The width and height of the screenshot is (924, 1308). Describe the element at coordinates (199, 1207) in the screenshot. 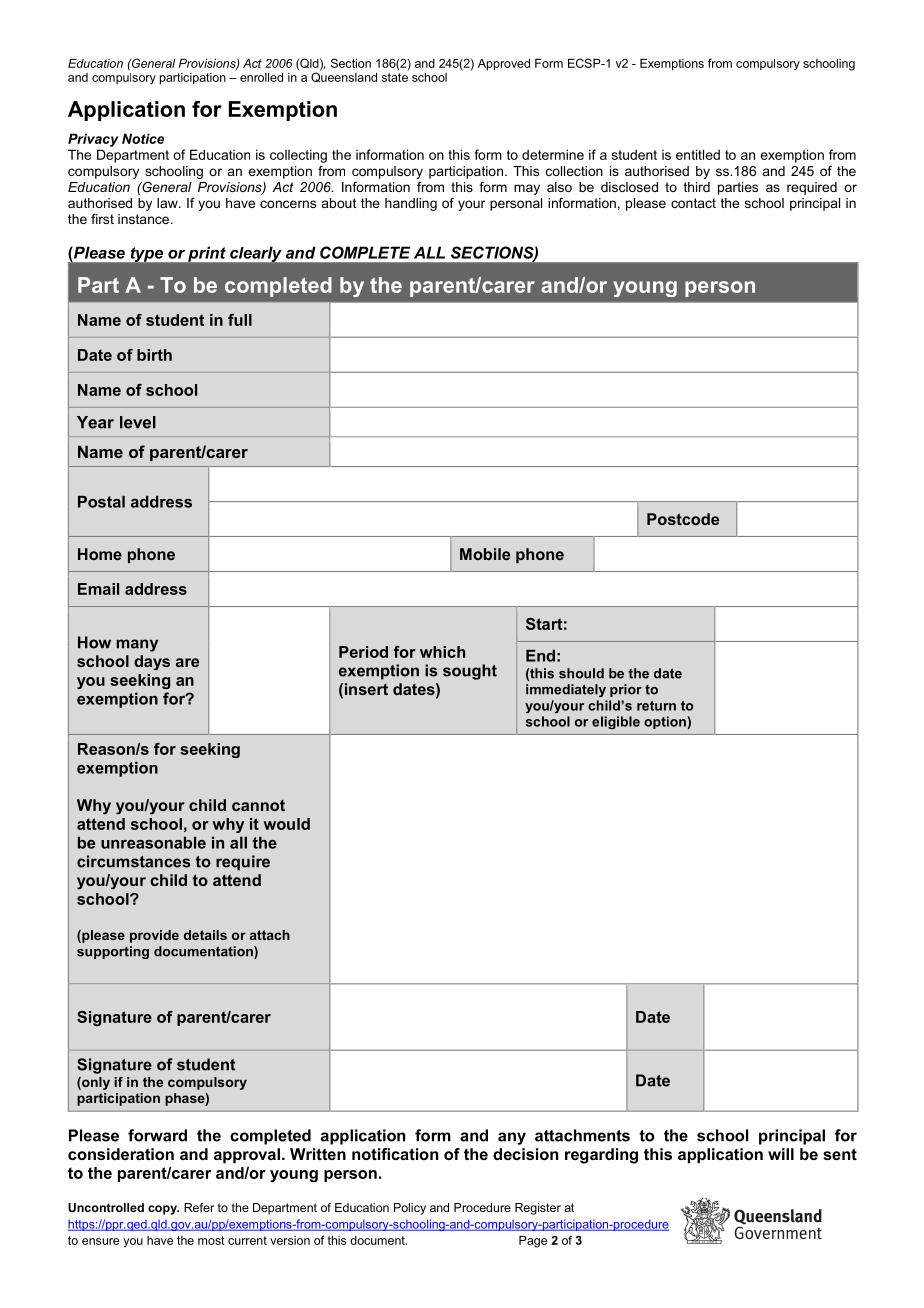

I see `Refer` at that location.
